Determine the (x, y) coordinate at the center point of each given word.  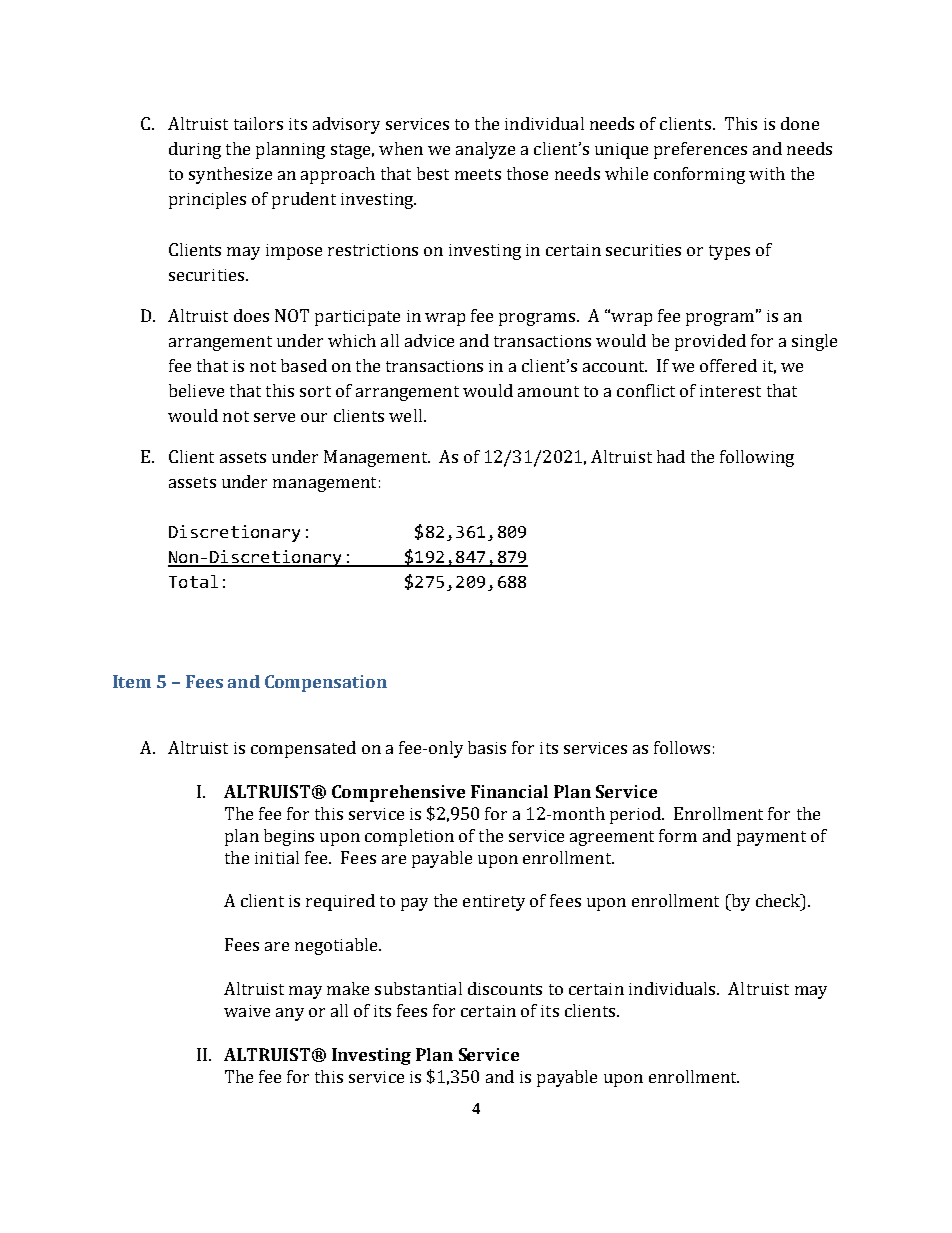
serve (274, 417)
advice (429, 340)
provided (710, 342)
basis (487, 747)
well (405, 415)
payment (771, 838)
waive (247, 1011)
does (251, 315)
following (757, 458)
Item (132, 681)
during (195, 150)
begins (289, 837)
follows (682, 747)
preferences (700, 150)
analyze (485, 150)
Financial (509, 791)
